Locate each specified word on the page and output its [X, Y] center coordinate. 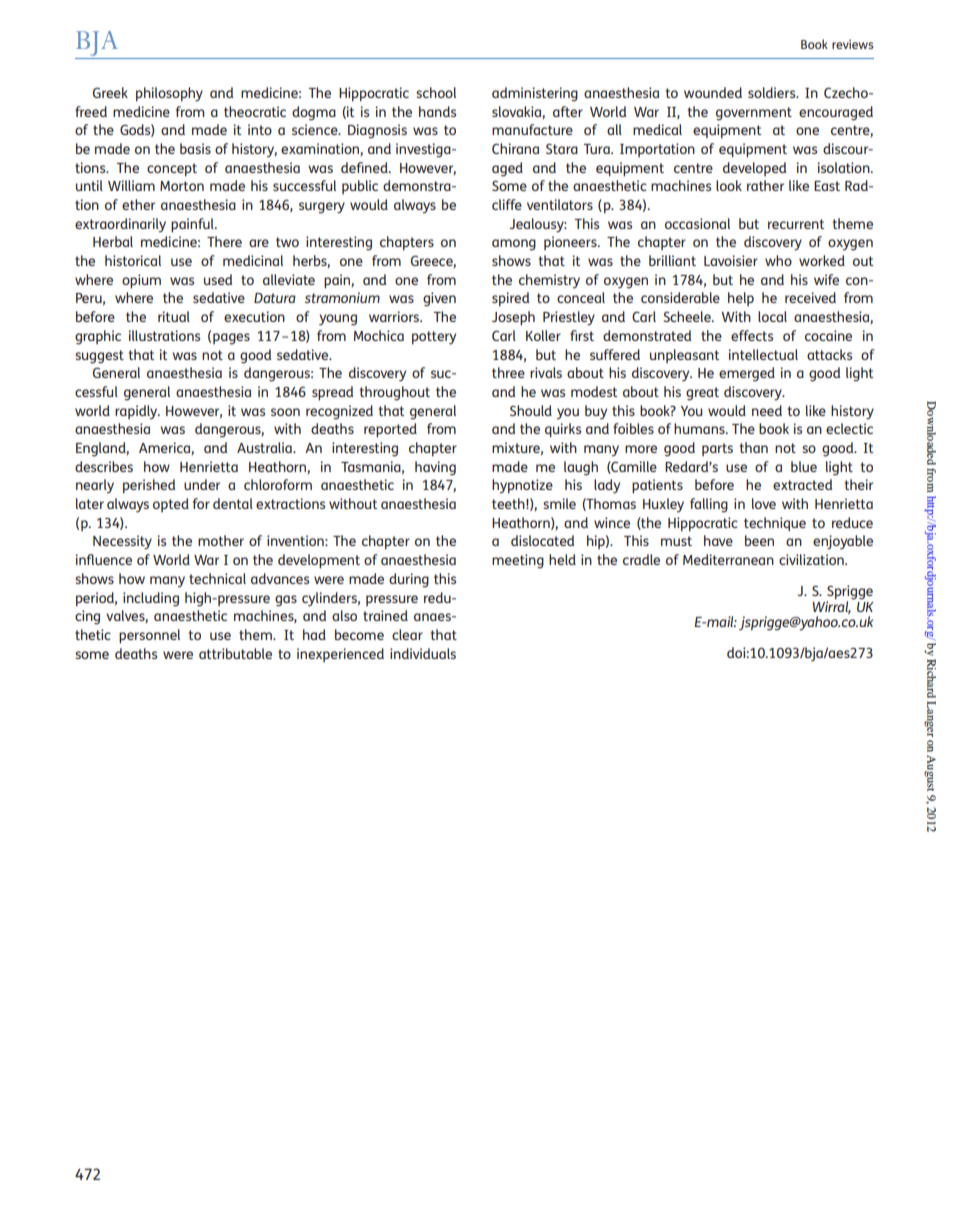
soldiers [773, 92]
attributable [235, 653]
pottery [434, 338]
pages [231, 339]
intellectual [763, 354]
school [436, 92]
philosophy [169, 94]
